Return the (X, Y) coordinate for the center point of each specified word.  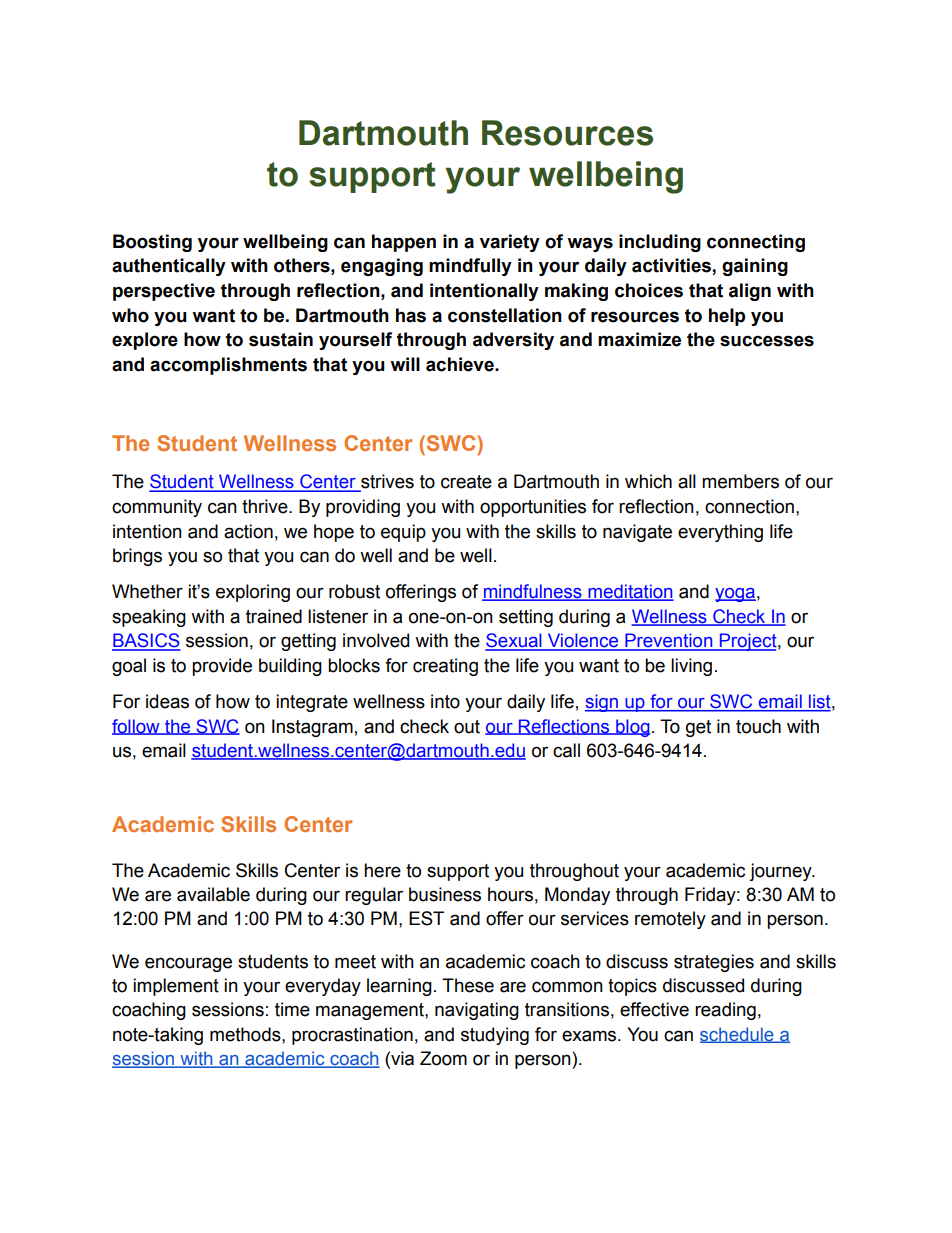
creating (445, 667)
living (691, 667)
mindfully (470, 267)
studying (495, 1036)
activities (672, 266)
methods (246, 1034)
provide (222, 667)
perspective (164, 292)
